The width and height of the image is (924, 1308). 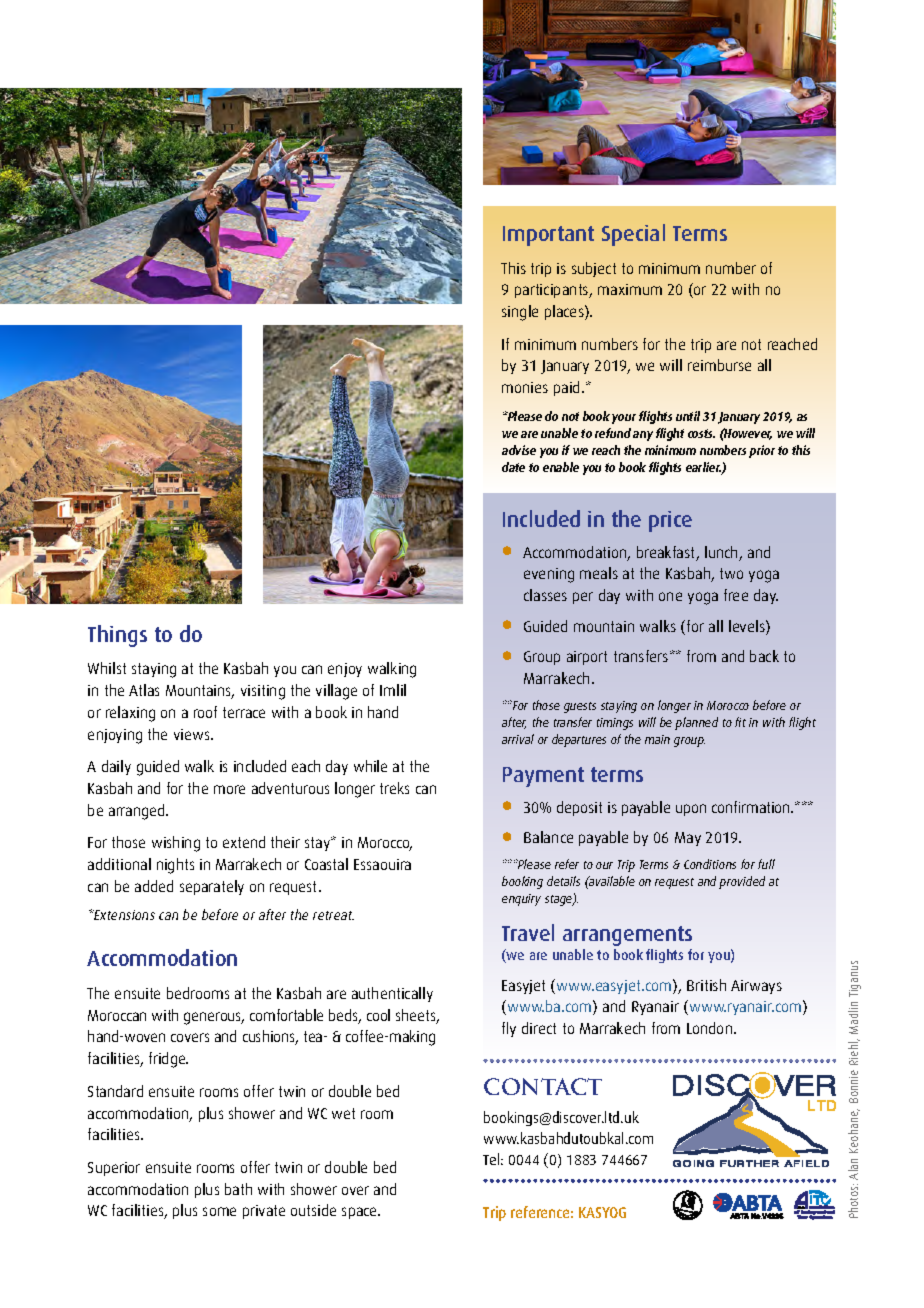 What do you see at coordinates (549, 575) in the image?
I see `evening` at bounding box center [549, 575].
